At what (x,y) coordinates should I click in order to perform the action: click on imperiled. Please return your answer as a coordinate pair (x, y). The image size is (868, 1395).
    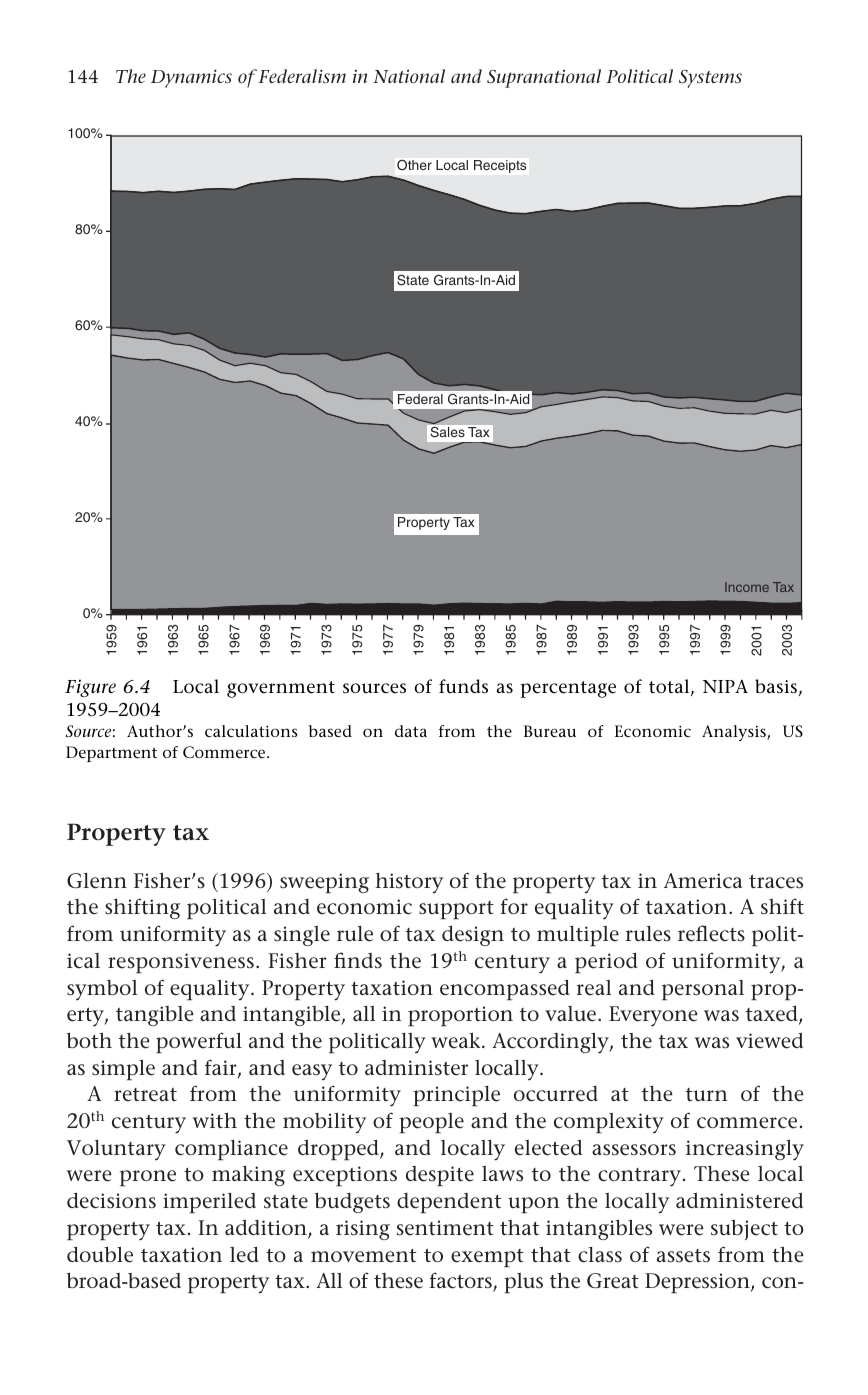
    Looking at the image, I should click on (209, 1203).
